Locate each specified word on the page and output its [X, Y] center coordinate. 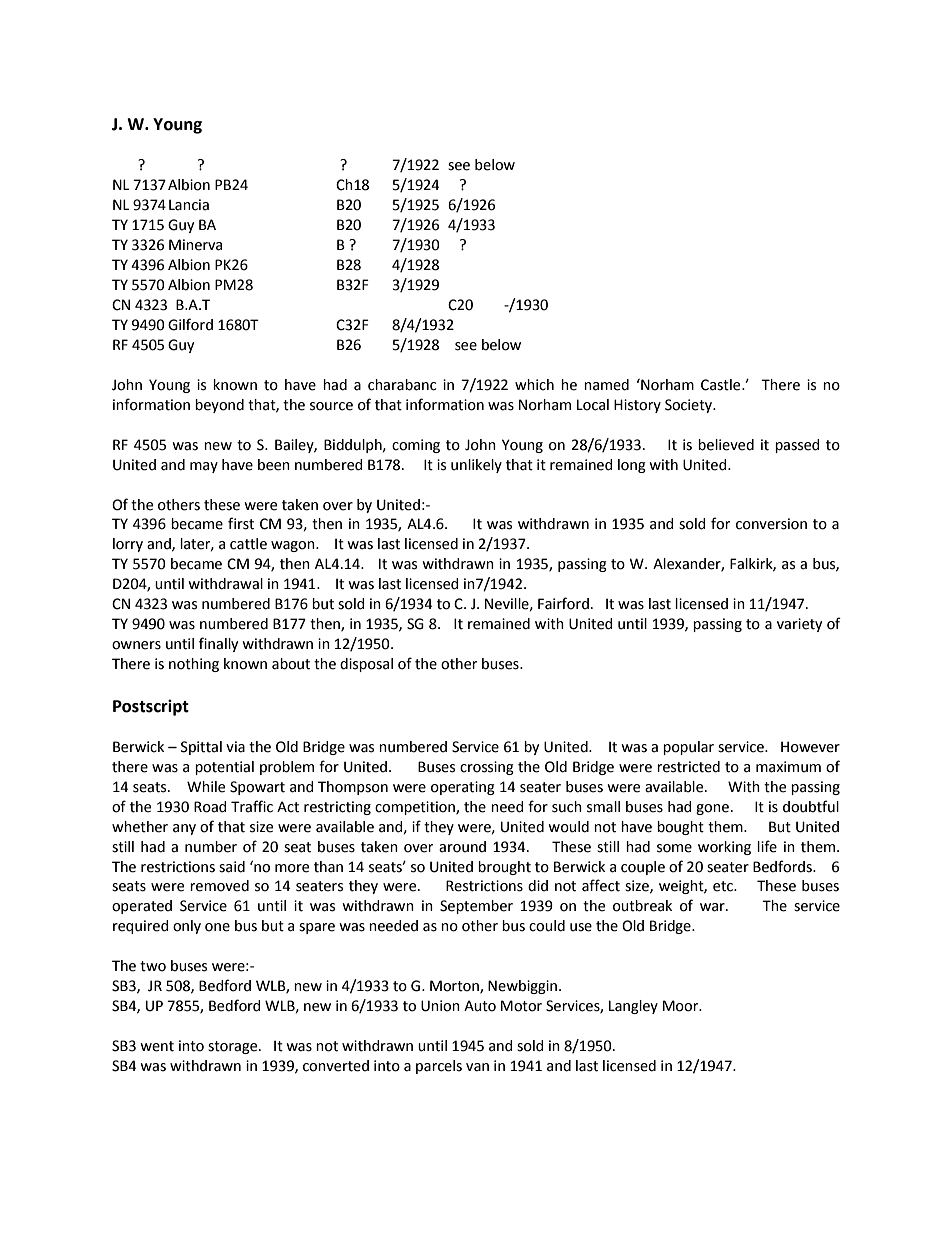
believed [726, 445]
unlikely [476, 466]
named [606, 385]
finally [218, 644]
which [534, 385]
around [462, 847]
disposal [366, 665]
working [724, 848]
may [204, 467]
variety [799, 625]
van [477, 1067]
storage [234, 1047]
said [232, 867]
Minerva [195, 245]
